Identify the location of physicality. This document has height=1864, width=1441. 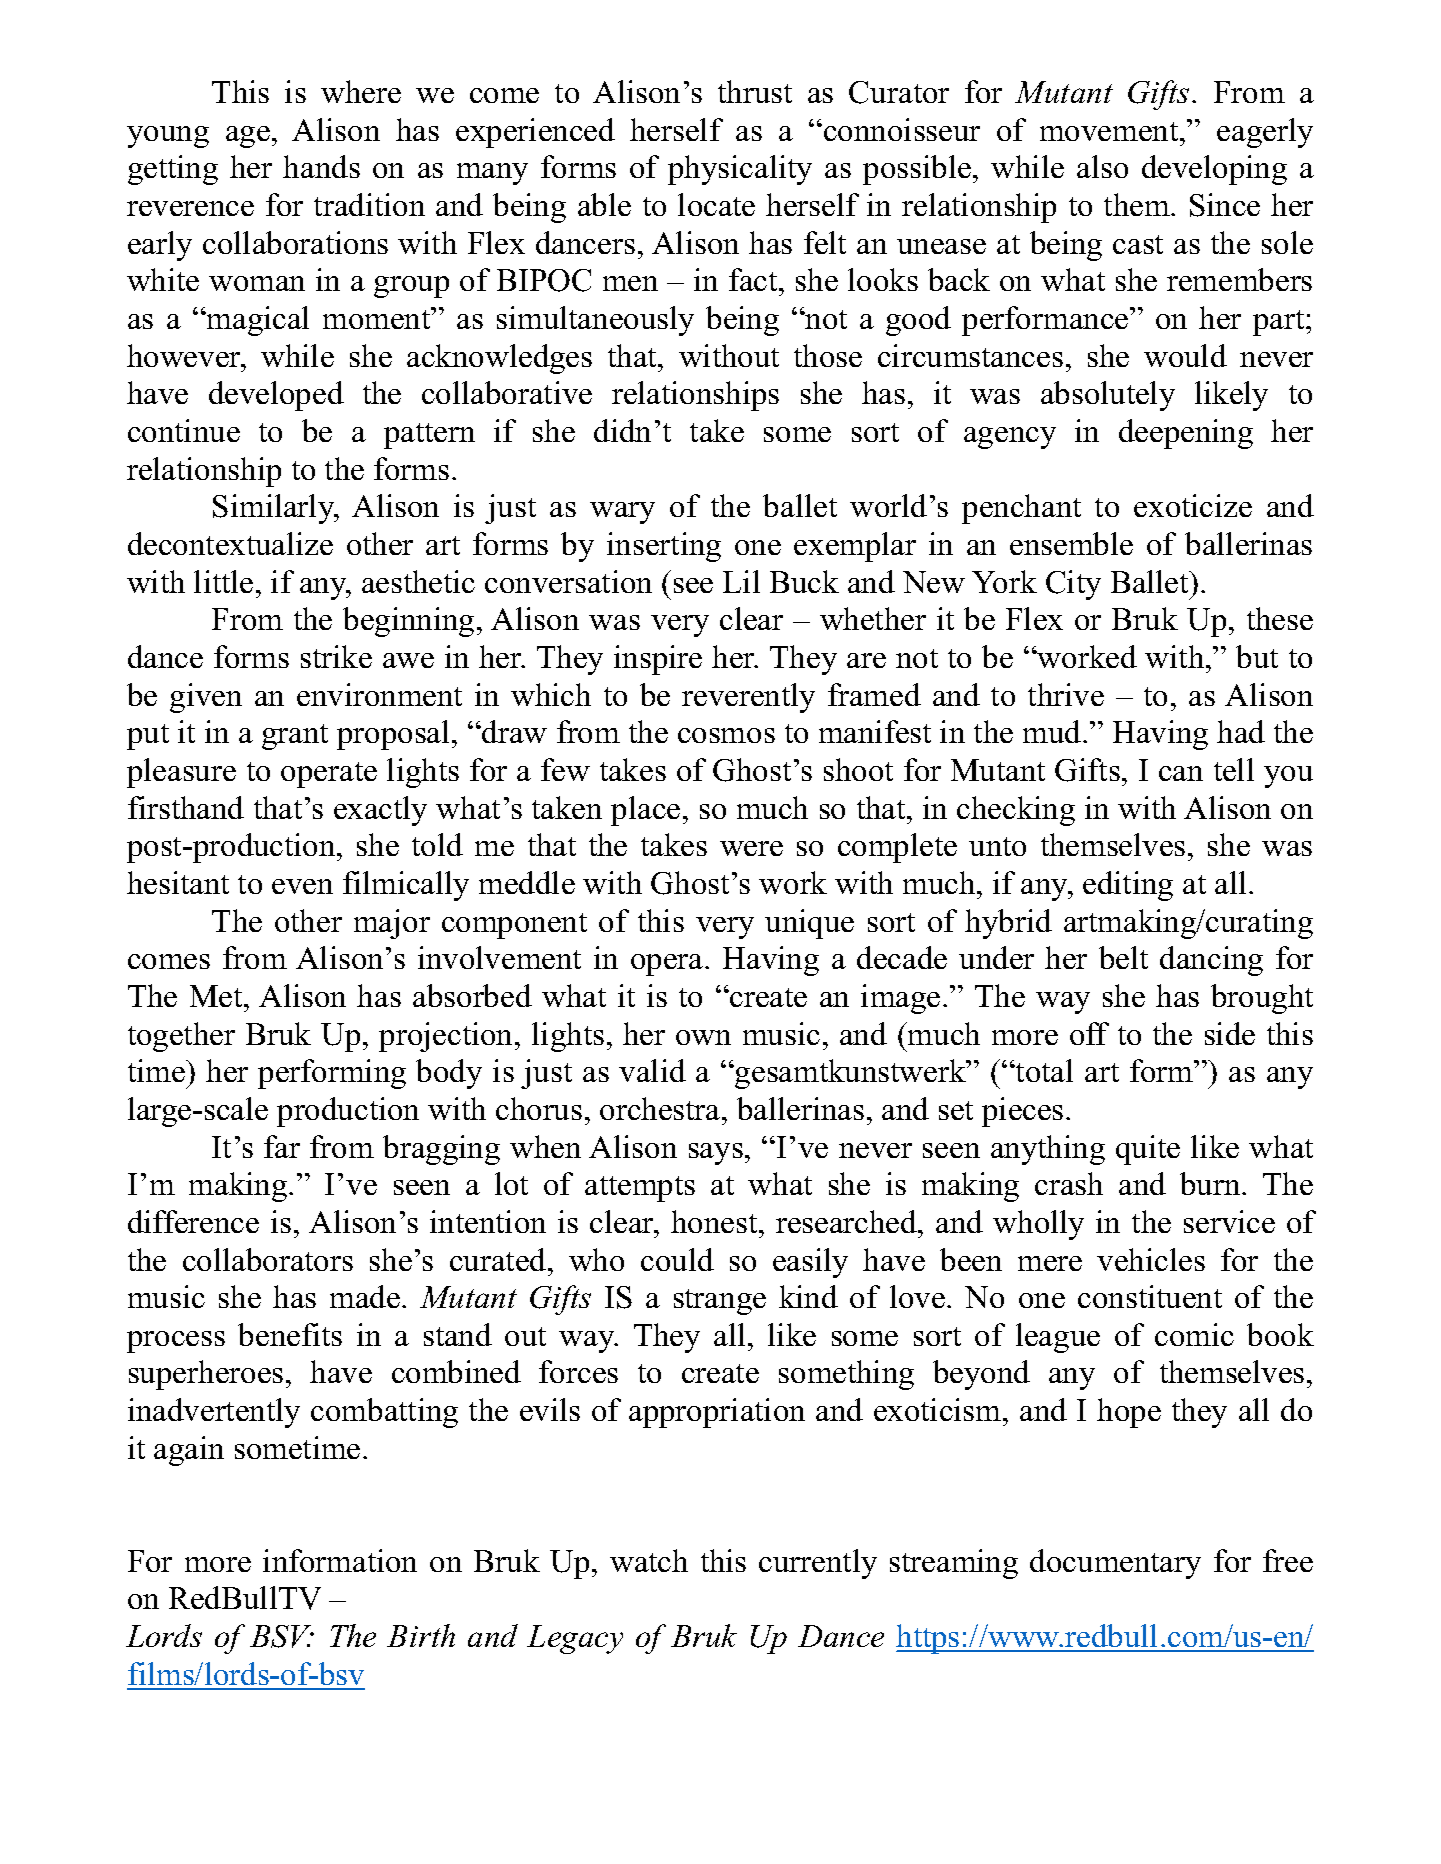
(740, 170).
